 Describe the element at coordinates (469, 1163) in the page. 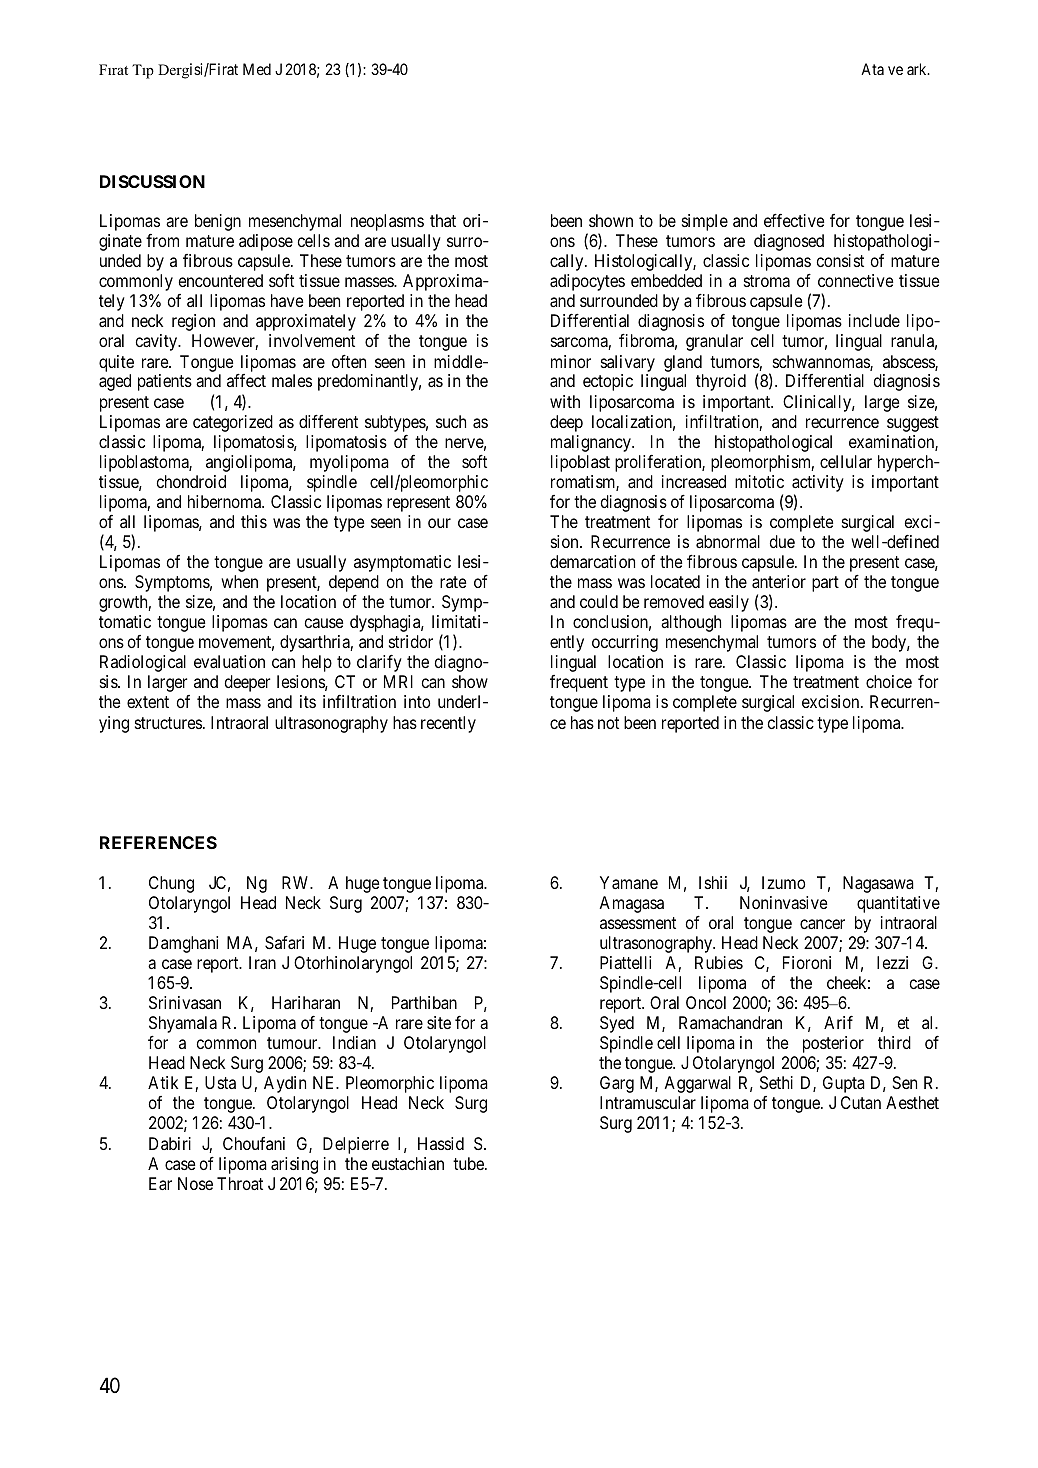

I see `tube` at that location.
